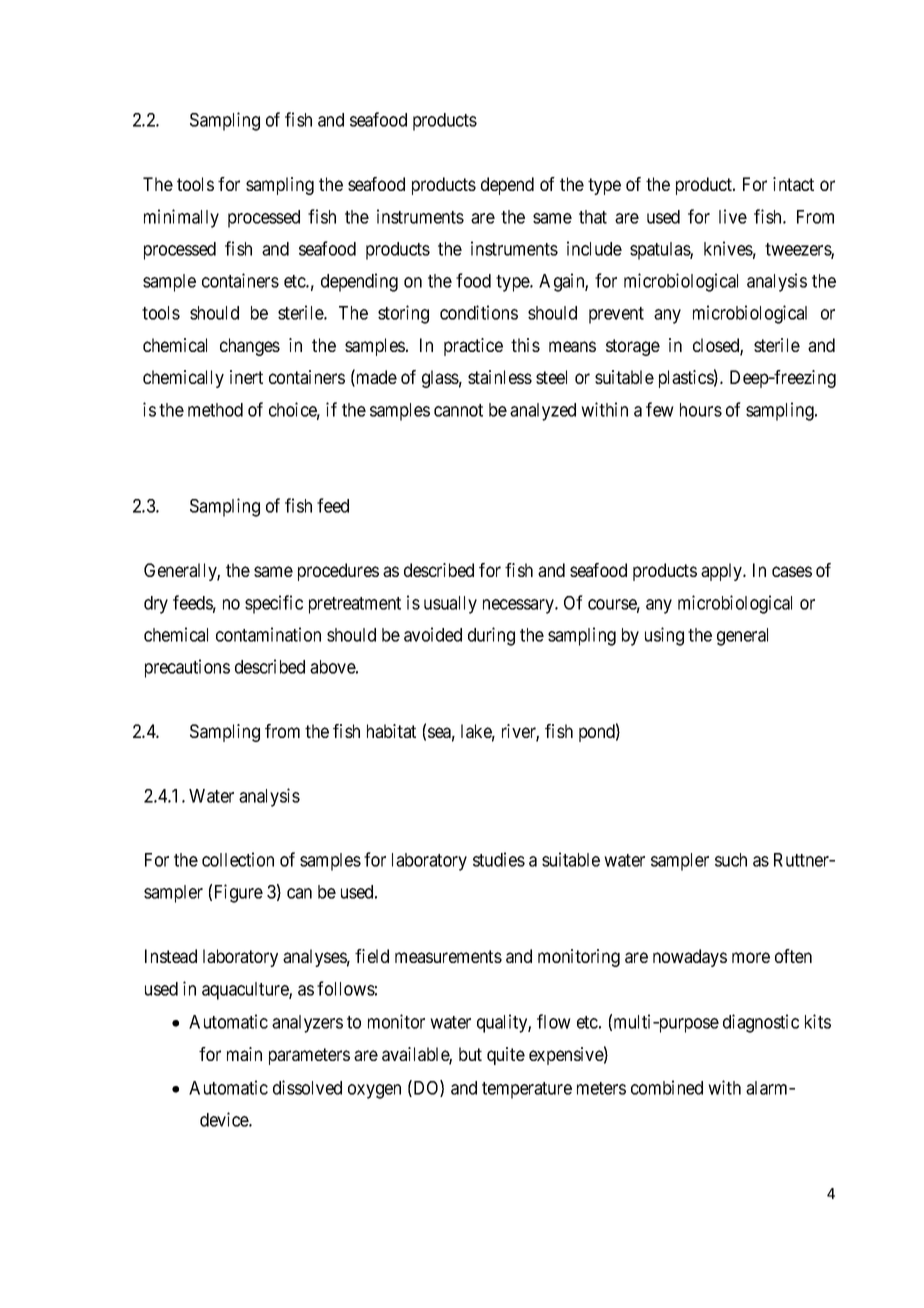 Image resolution: width=924 pixels, height=1308 pixels. Describe the element at coordinates (723, 572) in the document. I see `apply` at that location.
